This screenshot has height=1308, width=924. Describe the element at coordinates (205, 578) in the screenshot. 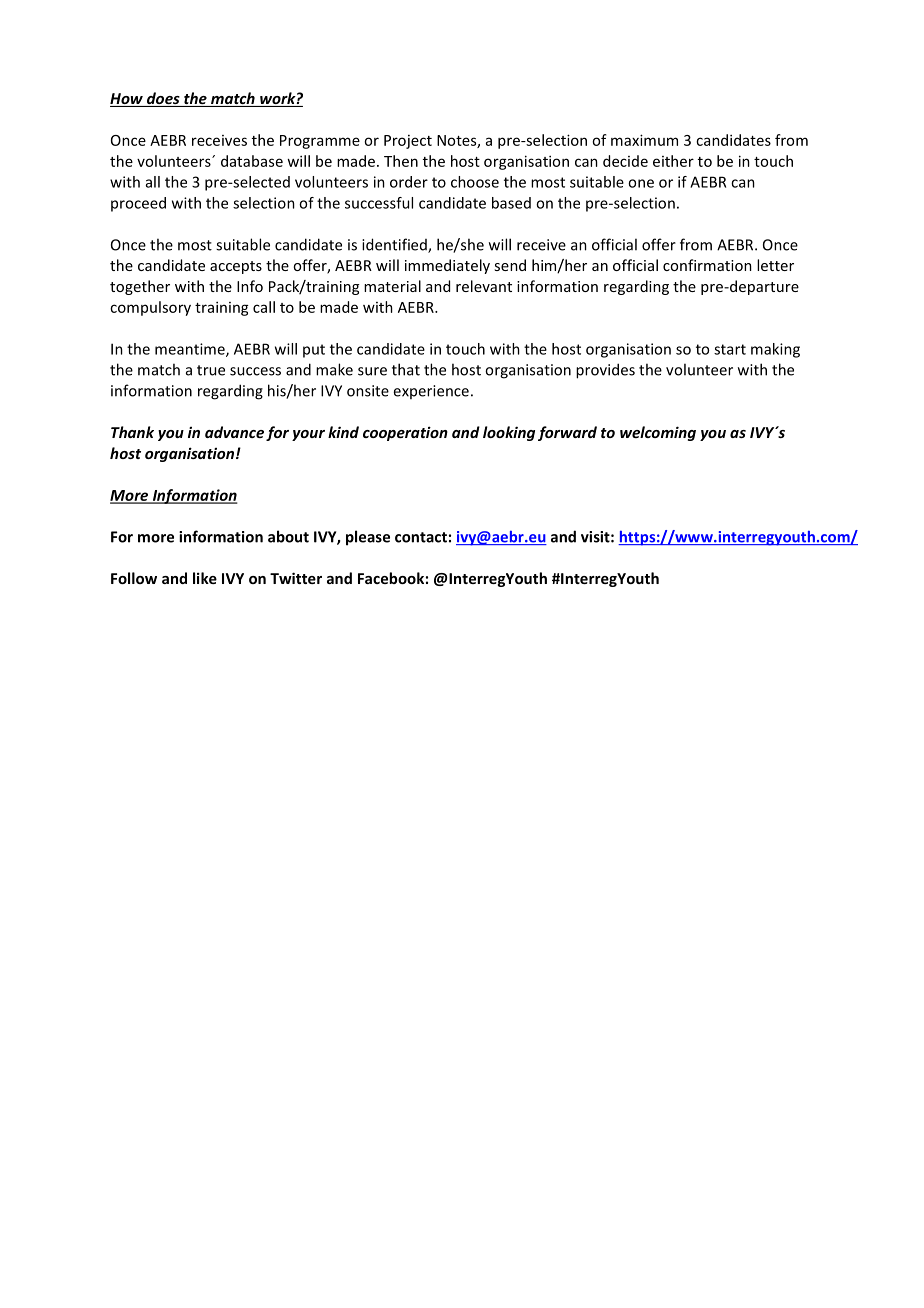

I see `like` at that location.
